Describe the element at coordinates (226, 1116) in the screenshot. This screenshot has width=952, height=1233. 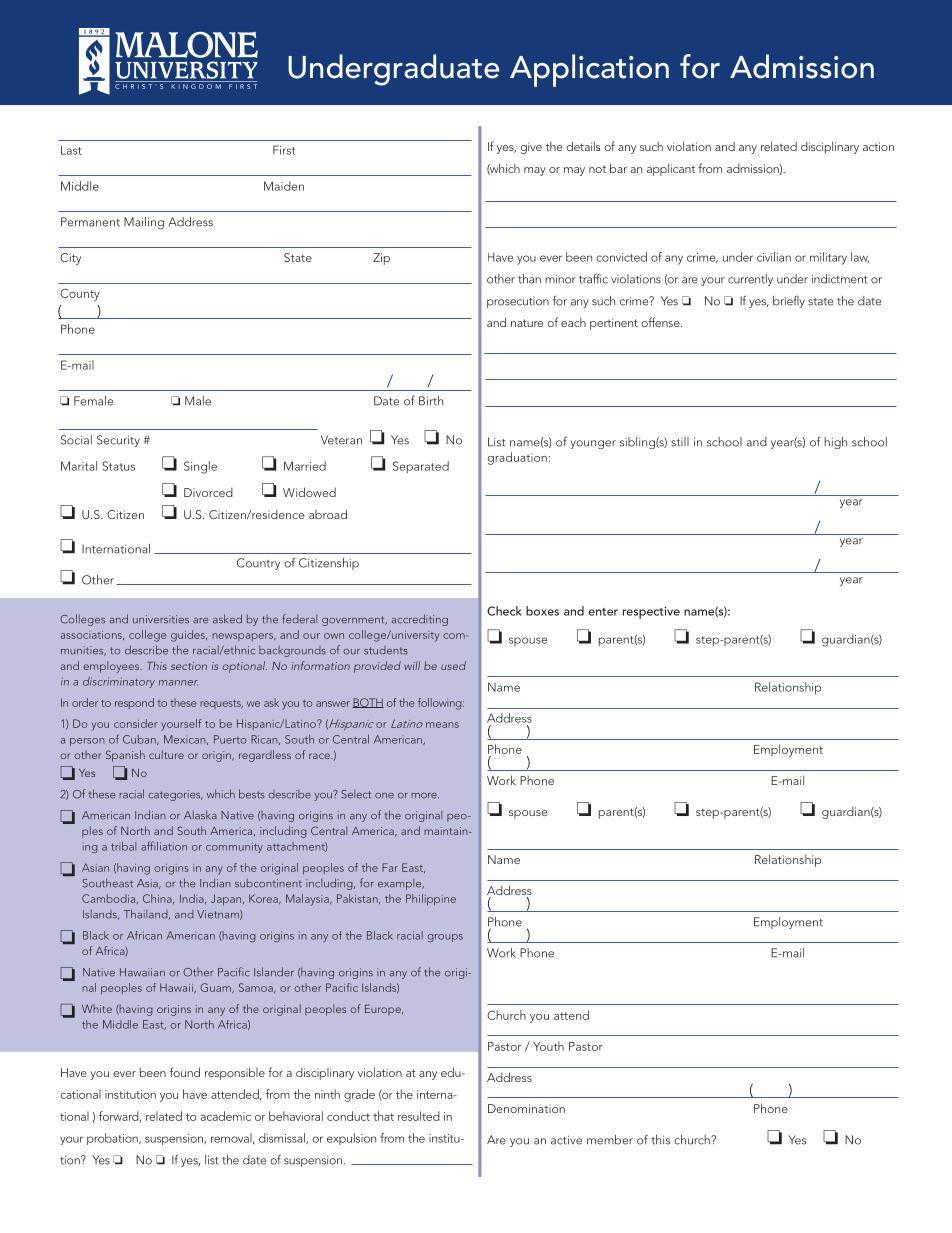
I see `academic` at that location.
